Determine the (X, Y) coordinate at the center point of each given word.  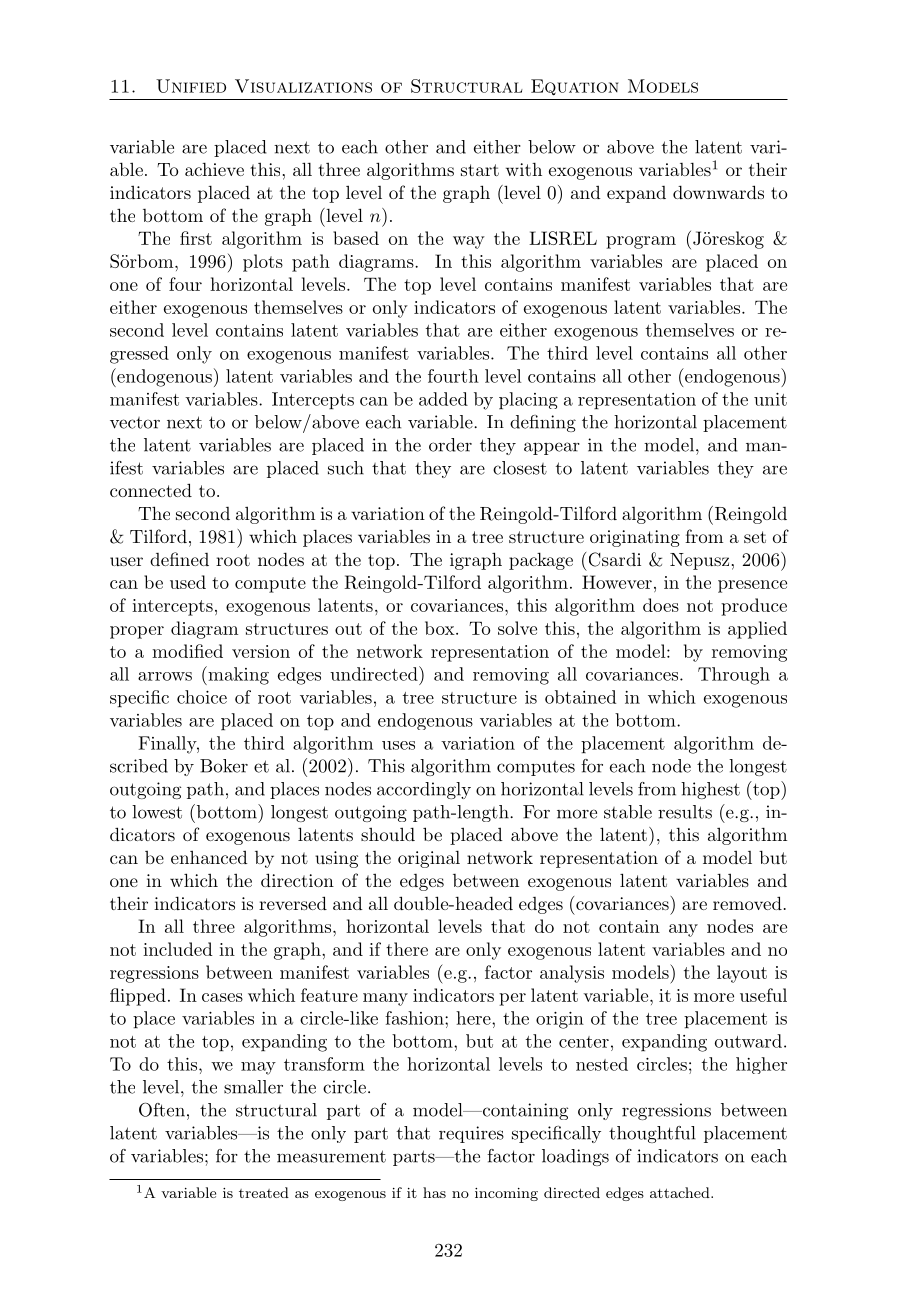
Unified (191, 86)
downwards (718, 192)
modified (187, 651)
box (441, 628)
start (480, 170)
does (661, 605)
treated (264, 1192)
